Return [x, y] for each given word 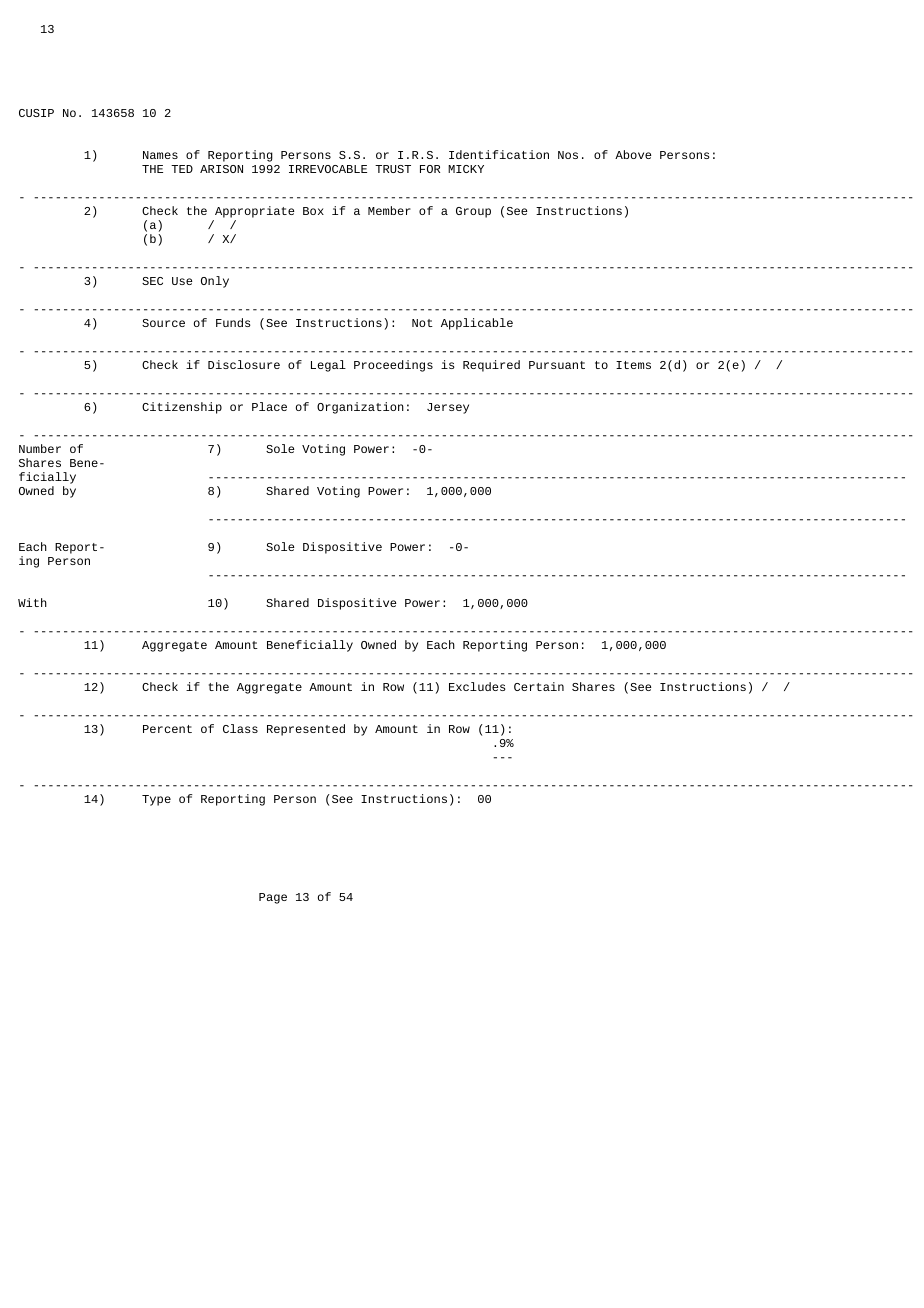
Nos [568, 155]
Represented [306, 730]
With [32, 602]
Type [156, 800]
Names [160, 155]
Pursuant [557, 365]
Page [273, 898]
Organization [360, 408]
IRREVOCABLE [328, 169]
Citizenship [182, 408]
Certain [539, 686]
